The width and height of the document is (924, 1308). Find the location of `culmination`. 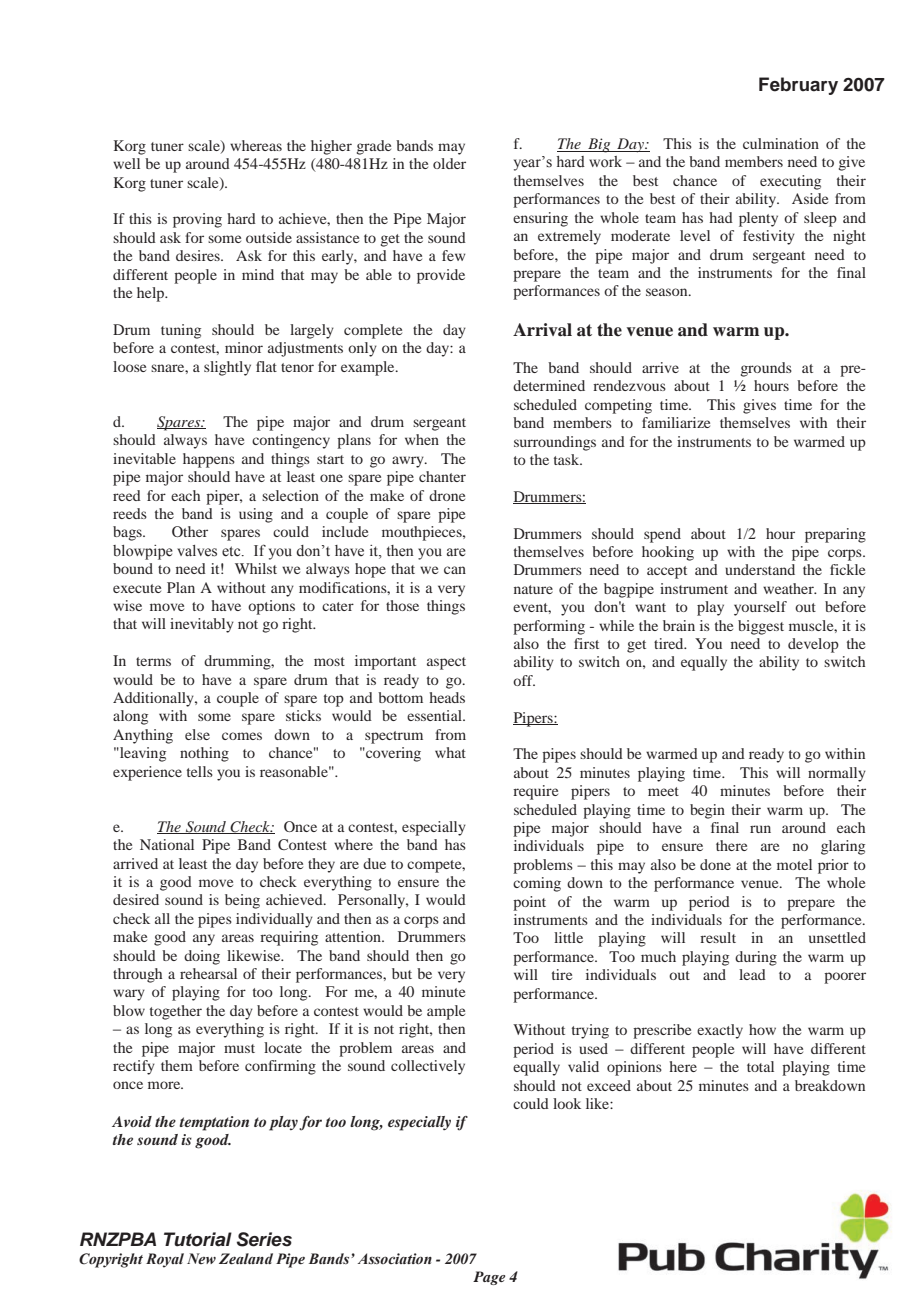

culmination is located at coordinates (781, 143).
